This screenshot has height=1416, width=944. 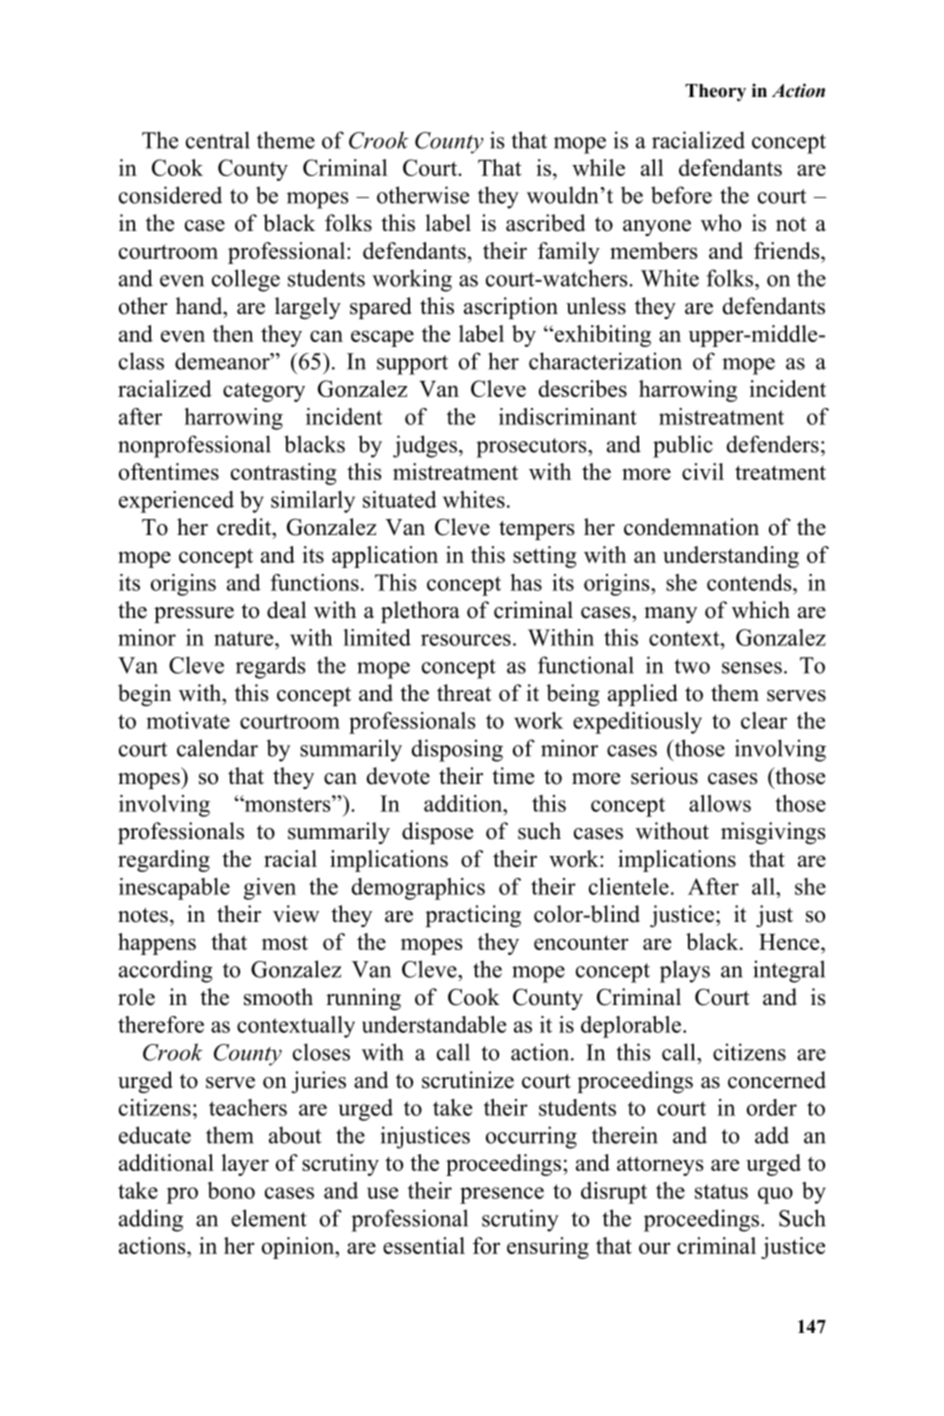 What do you see at coordinates (412, 365) in the screenshot?
I see `support` at bounding box center [412, 365].
